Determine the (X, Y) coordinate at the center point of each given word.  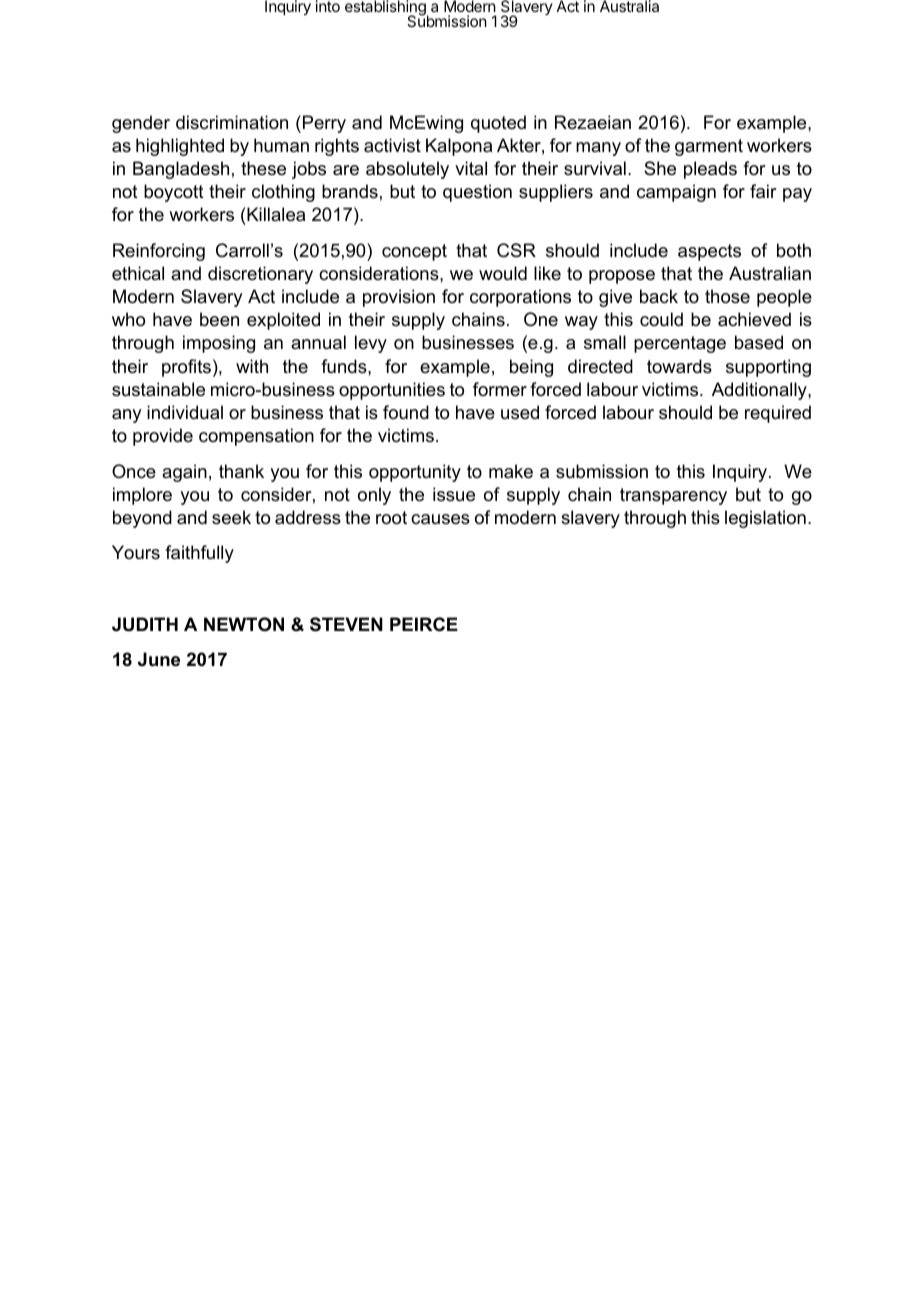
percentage (680, 344)
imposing (219, 344)
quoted (498, 124)
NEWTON (244, 624)
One (541, 319)
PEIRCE (424, 624)
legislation (765, 519)
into (328, 6)
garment (709, 147)
